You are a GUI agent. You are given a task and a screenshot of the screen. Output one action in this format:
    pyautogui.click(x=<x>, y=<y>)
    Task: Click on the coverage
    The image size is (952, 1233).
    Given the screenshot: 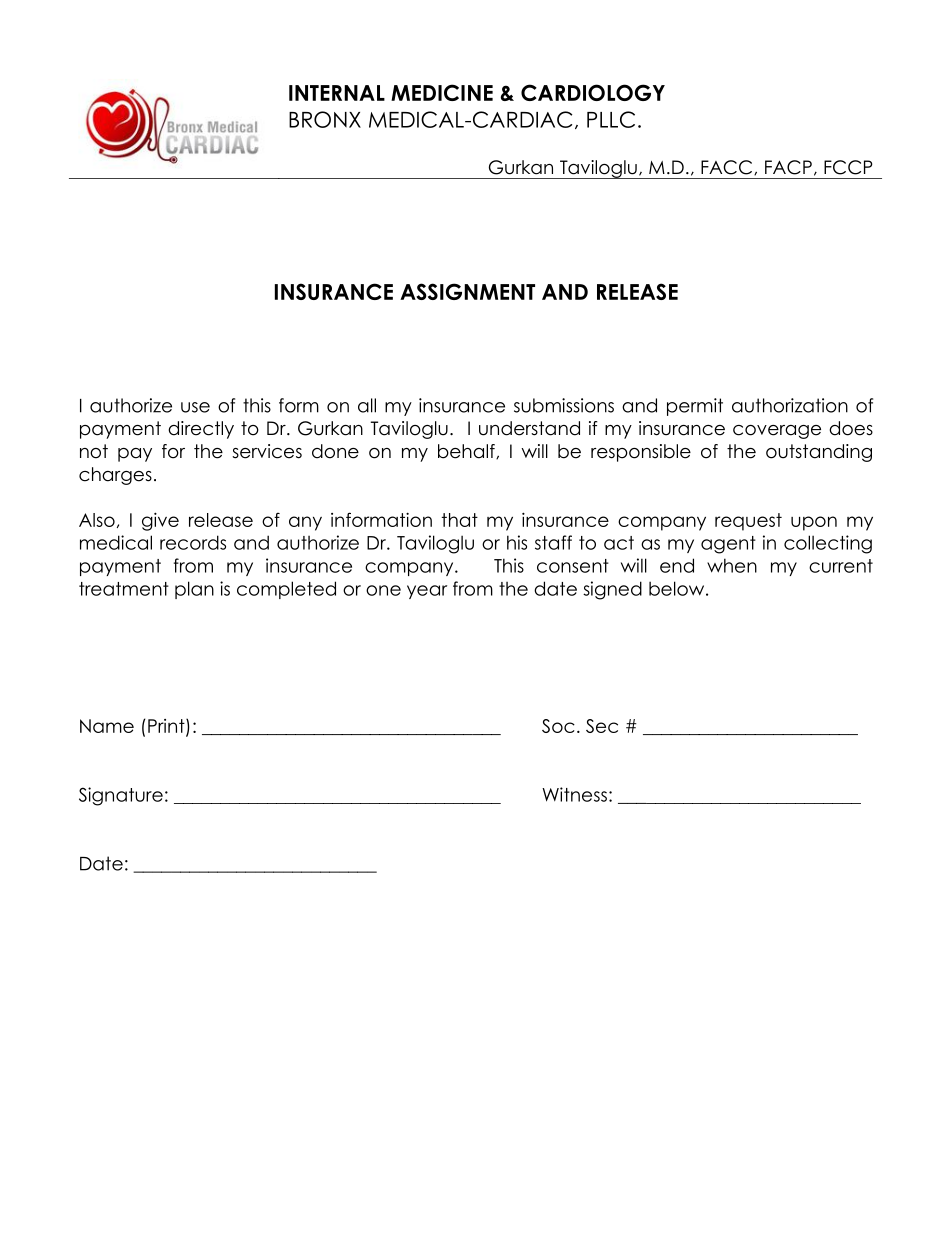 What is the action you would take?
    pyautogui.click(x=777, y=432)
